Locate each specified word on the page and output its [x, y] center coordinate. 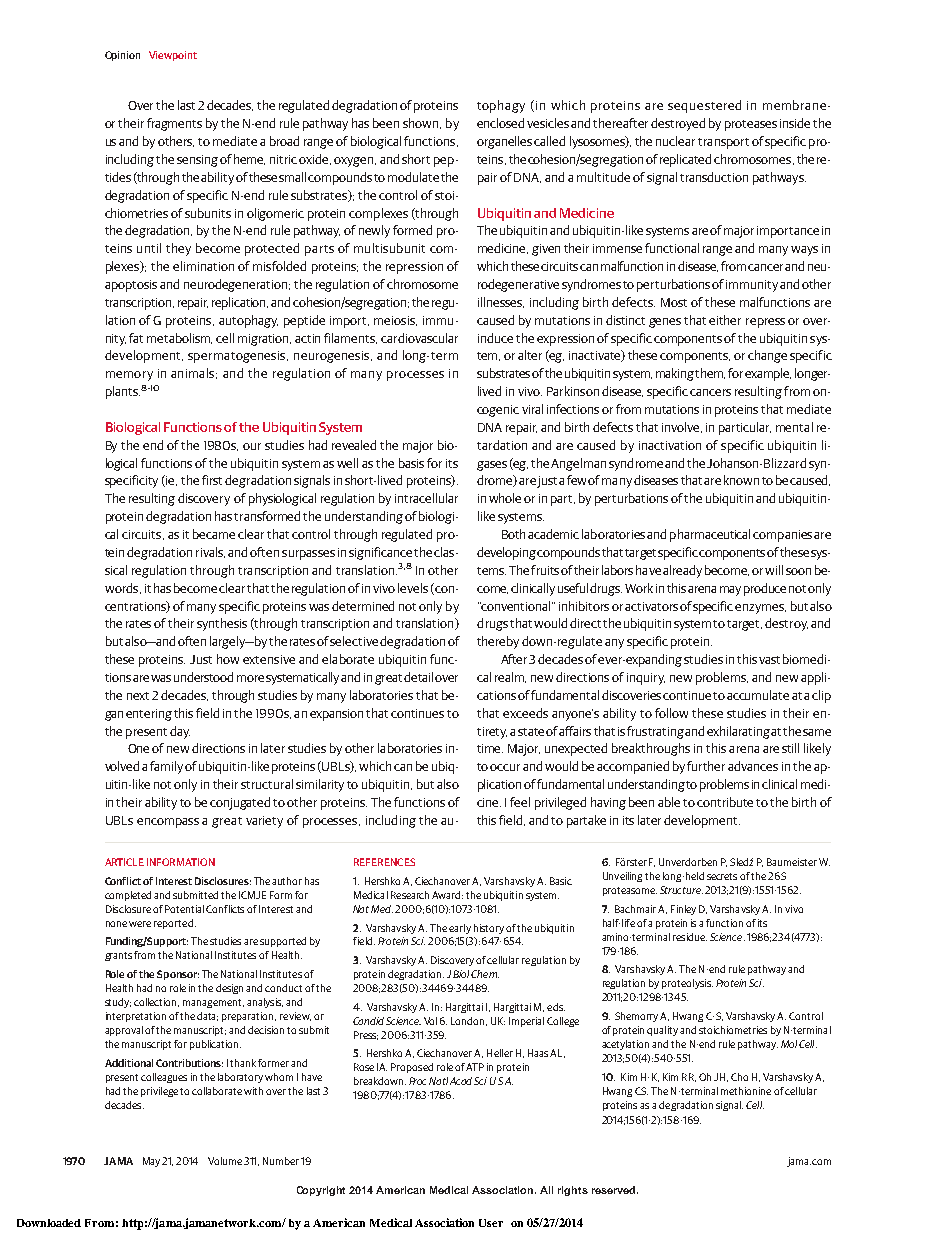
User [491, 1223]
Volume [226, 1161]
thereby [498, 642]
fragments [174, 124]
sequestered [704, 106]
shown [422, 123]
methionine [746, 1091]
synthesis [222, 624]
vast [769, 660]
